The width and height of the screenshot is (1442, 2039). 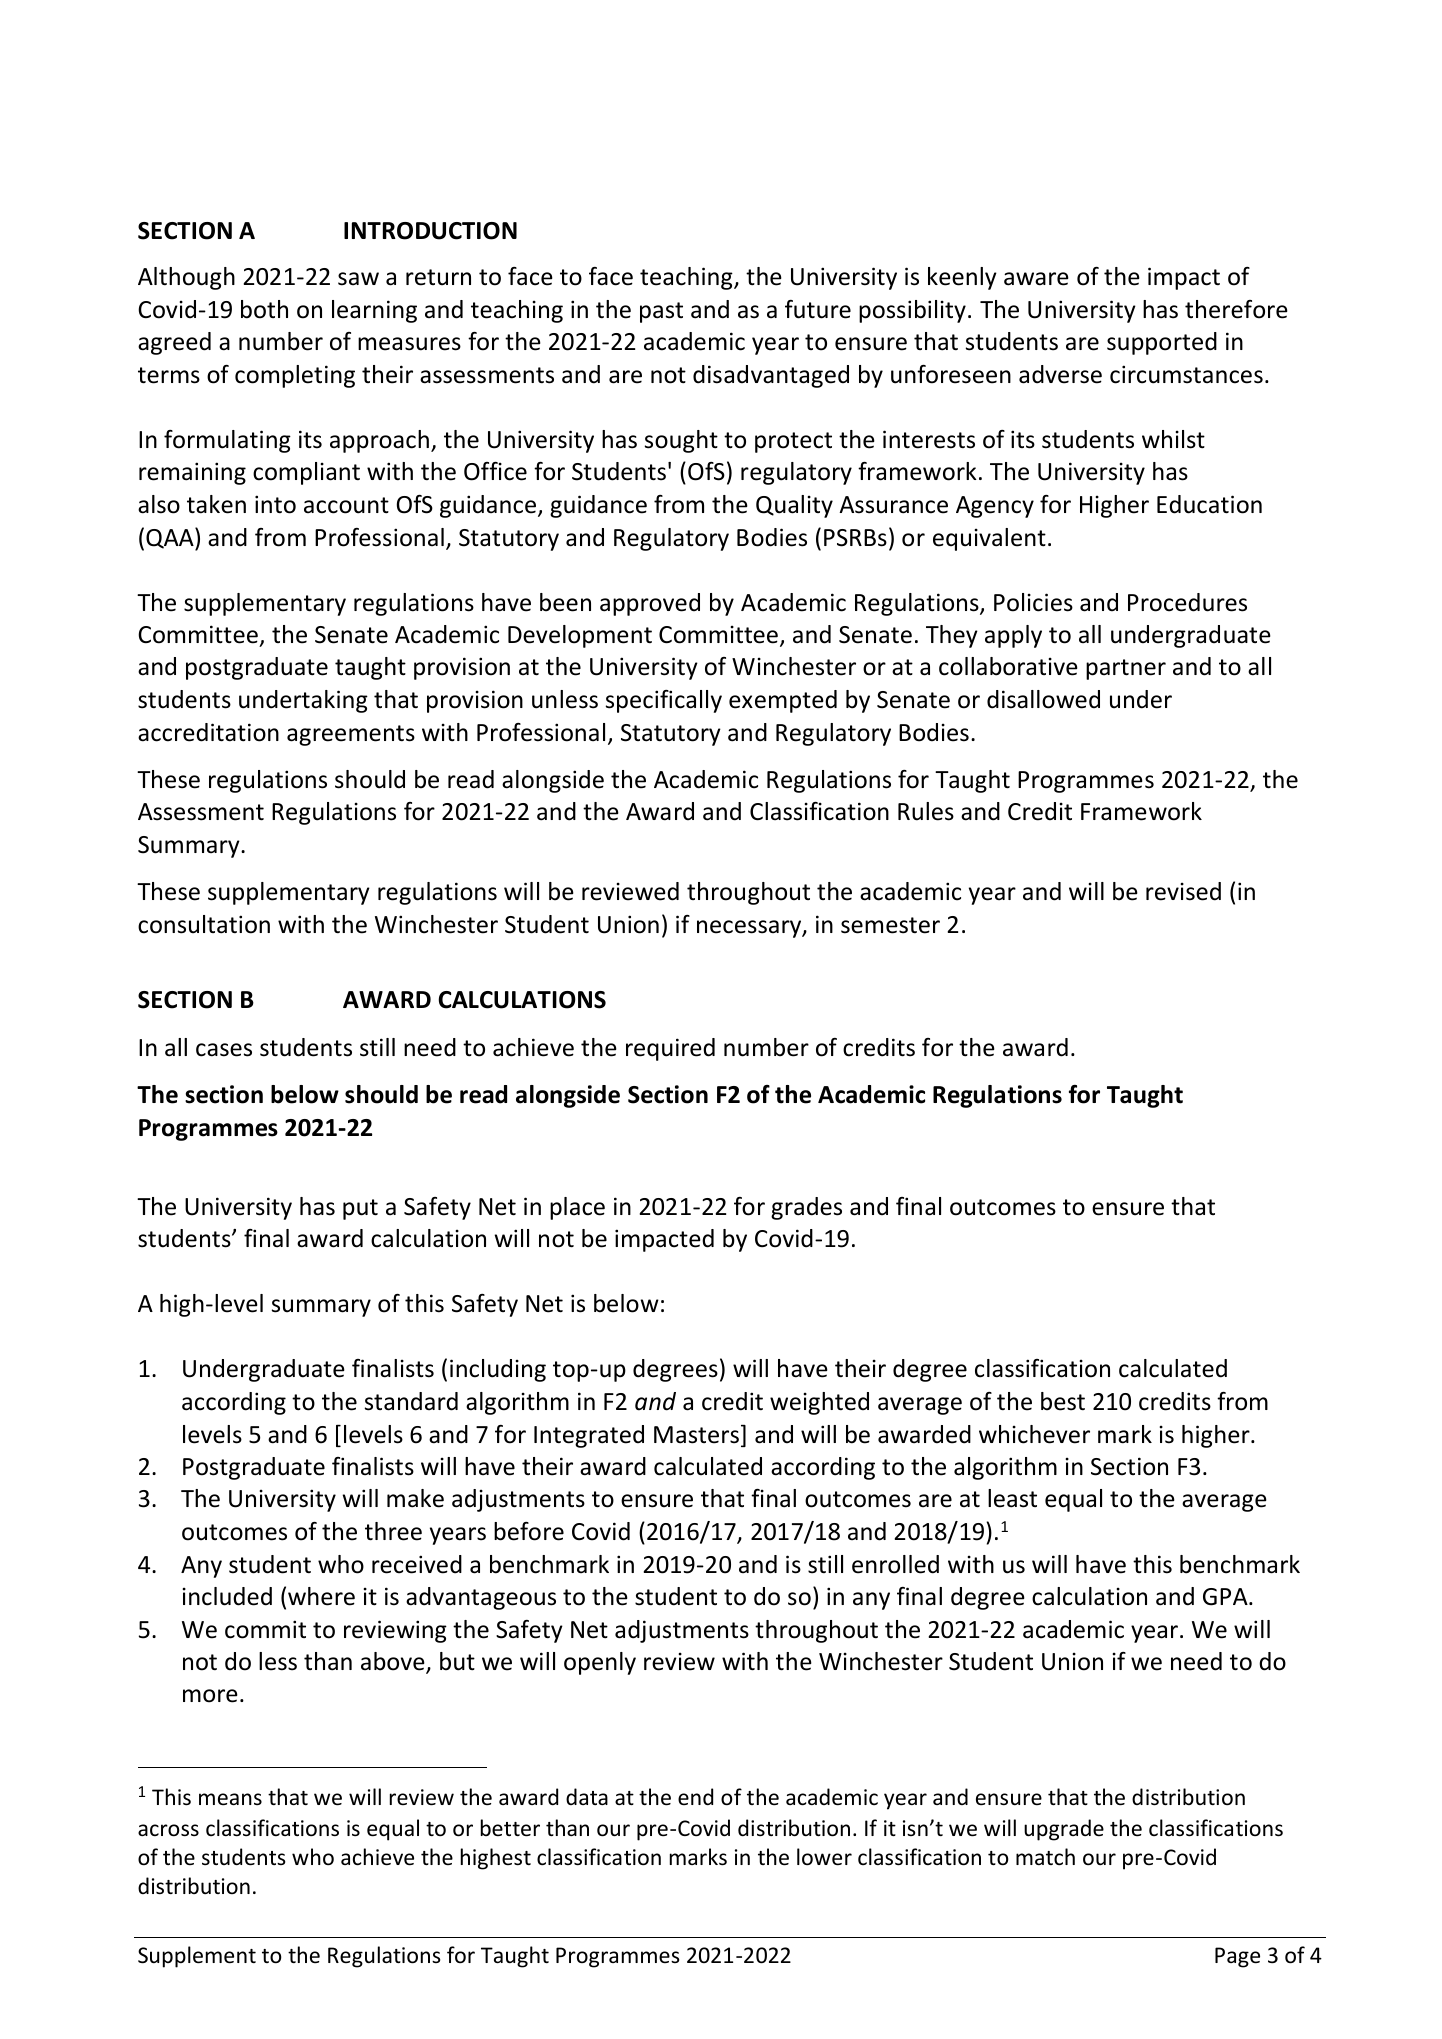 What do you see at coordinates (224, 1050) in the screenshot?
I see `cases` at bounding box center [224, 1050].
